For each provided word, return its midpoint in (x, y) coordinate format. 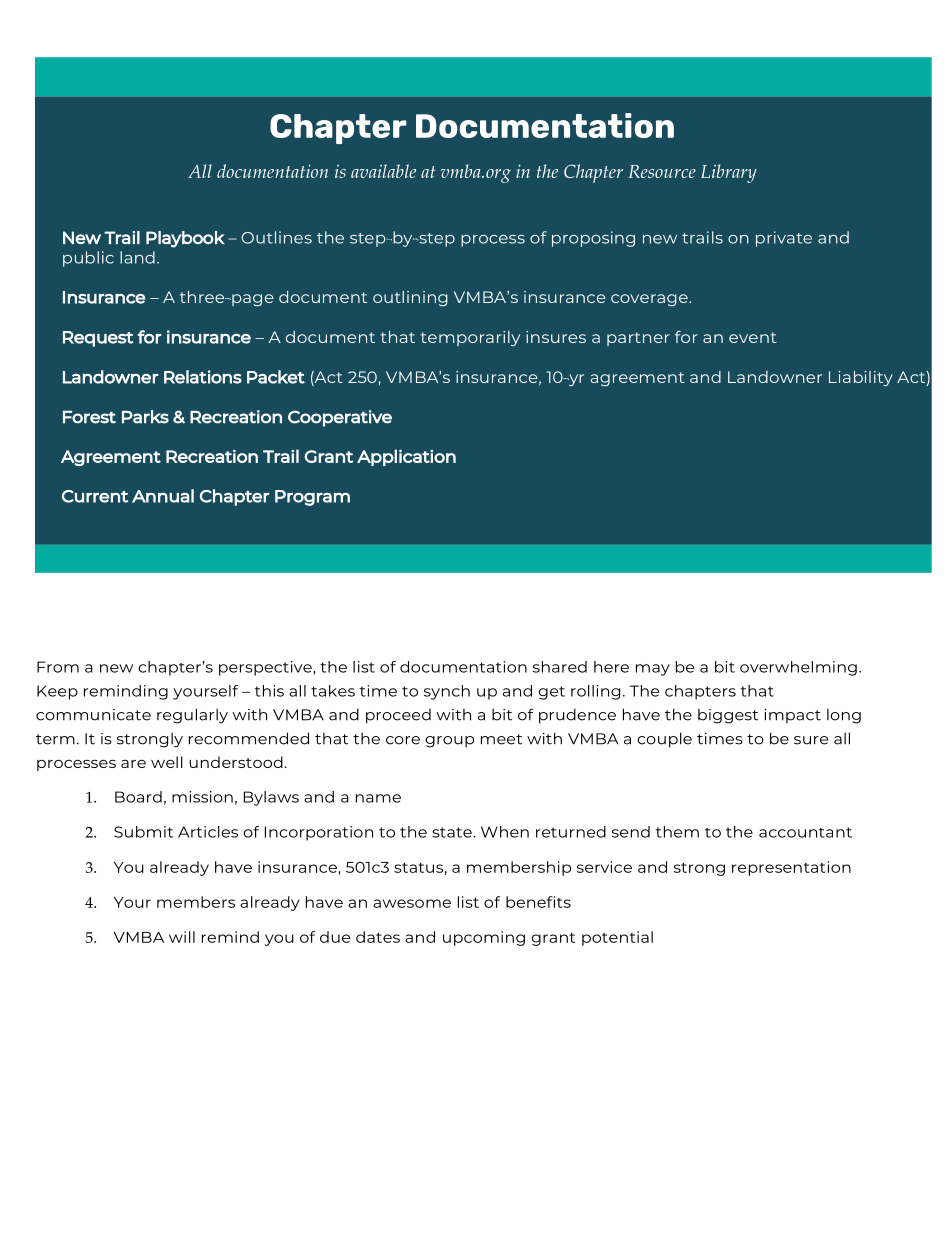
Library (729, 173)
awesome (412, 903)
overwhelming (798, 668)
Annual (163, 496)
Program (312, 498)
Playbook (185, 239)
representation (791, 868)
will (182, 937)
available (383, 171)
